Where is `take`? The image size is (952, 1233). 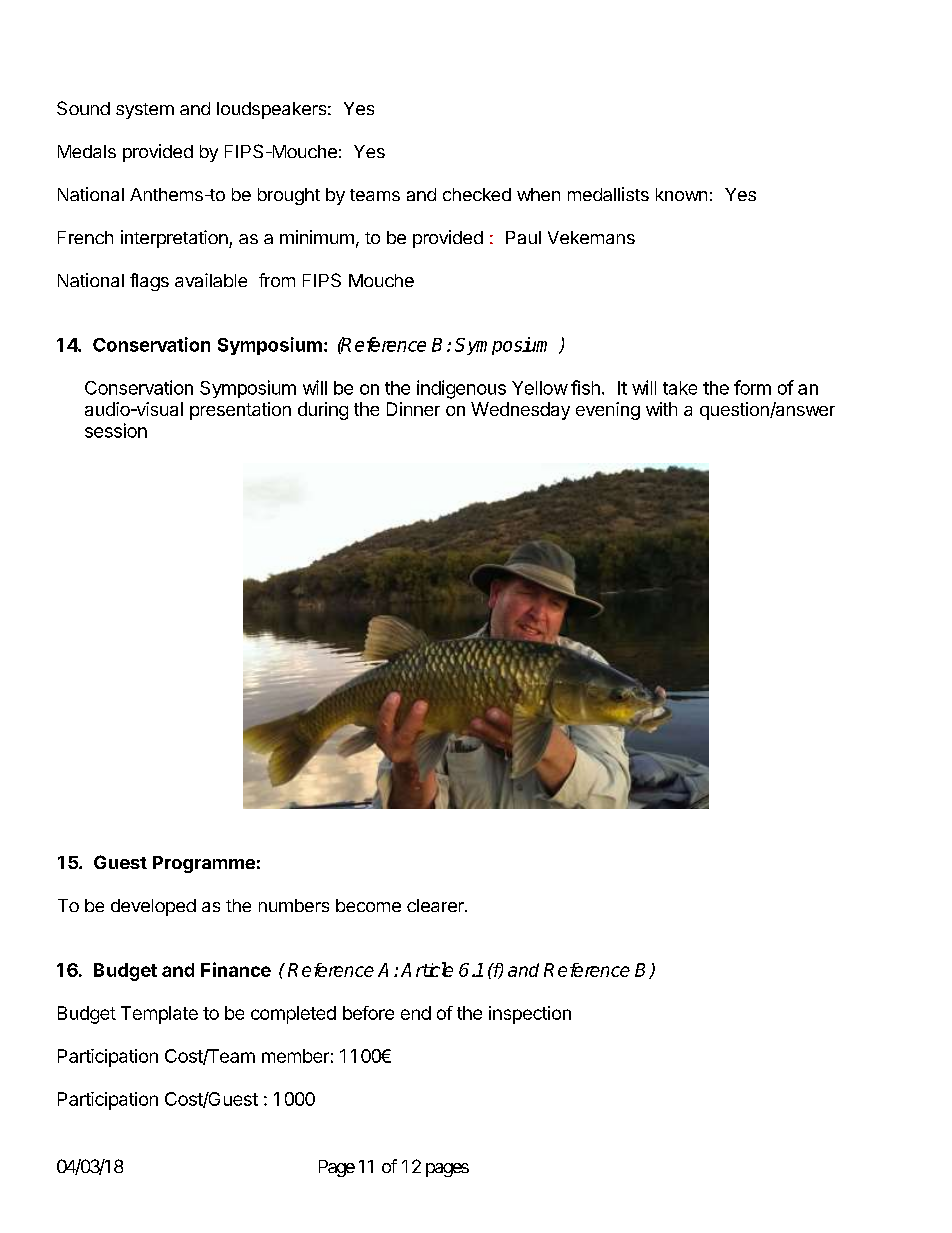
take is located at coordinates (680, 388).
